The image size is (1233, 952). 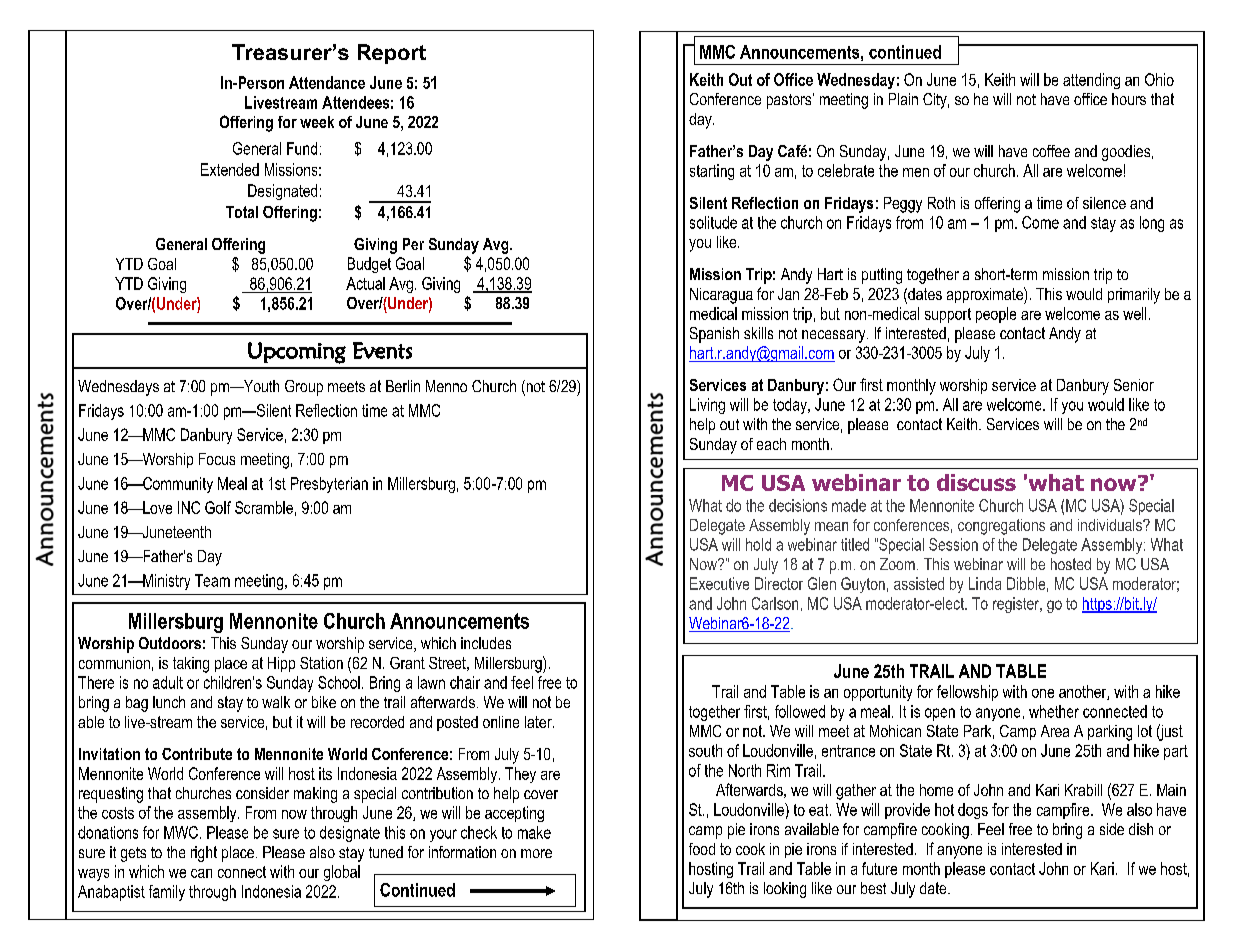 I want to click on attending, so click(x=1091, y=81).
